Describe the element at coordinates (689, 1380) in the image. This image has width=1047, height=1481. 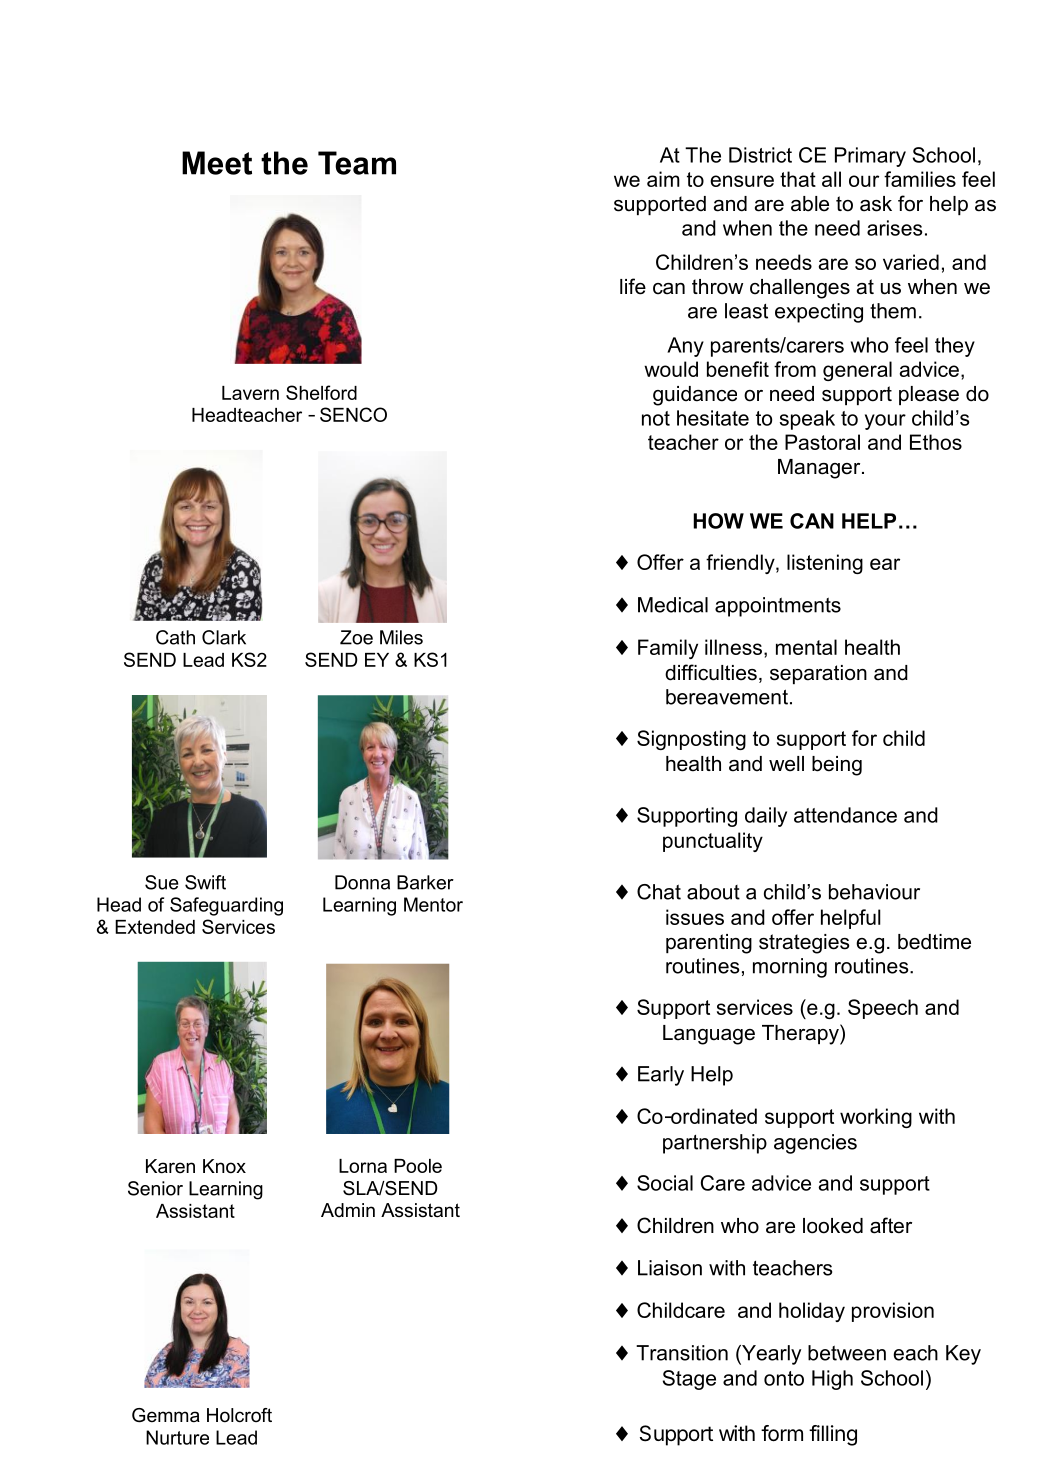
I see `Stage` at that location.
